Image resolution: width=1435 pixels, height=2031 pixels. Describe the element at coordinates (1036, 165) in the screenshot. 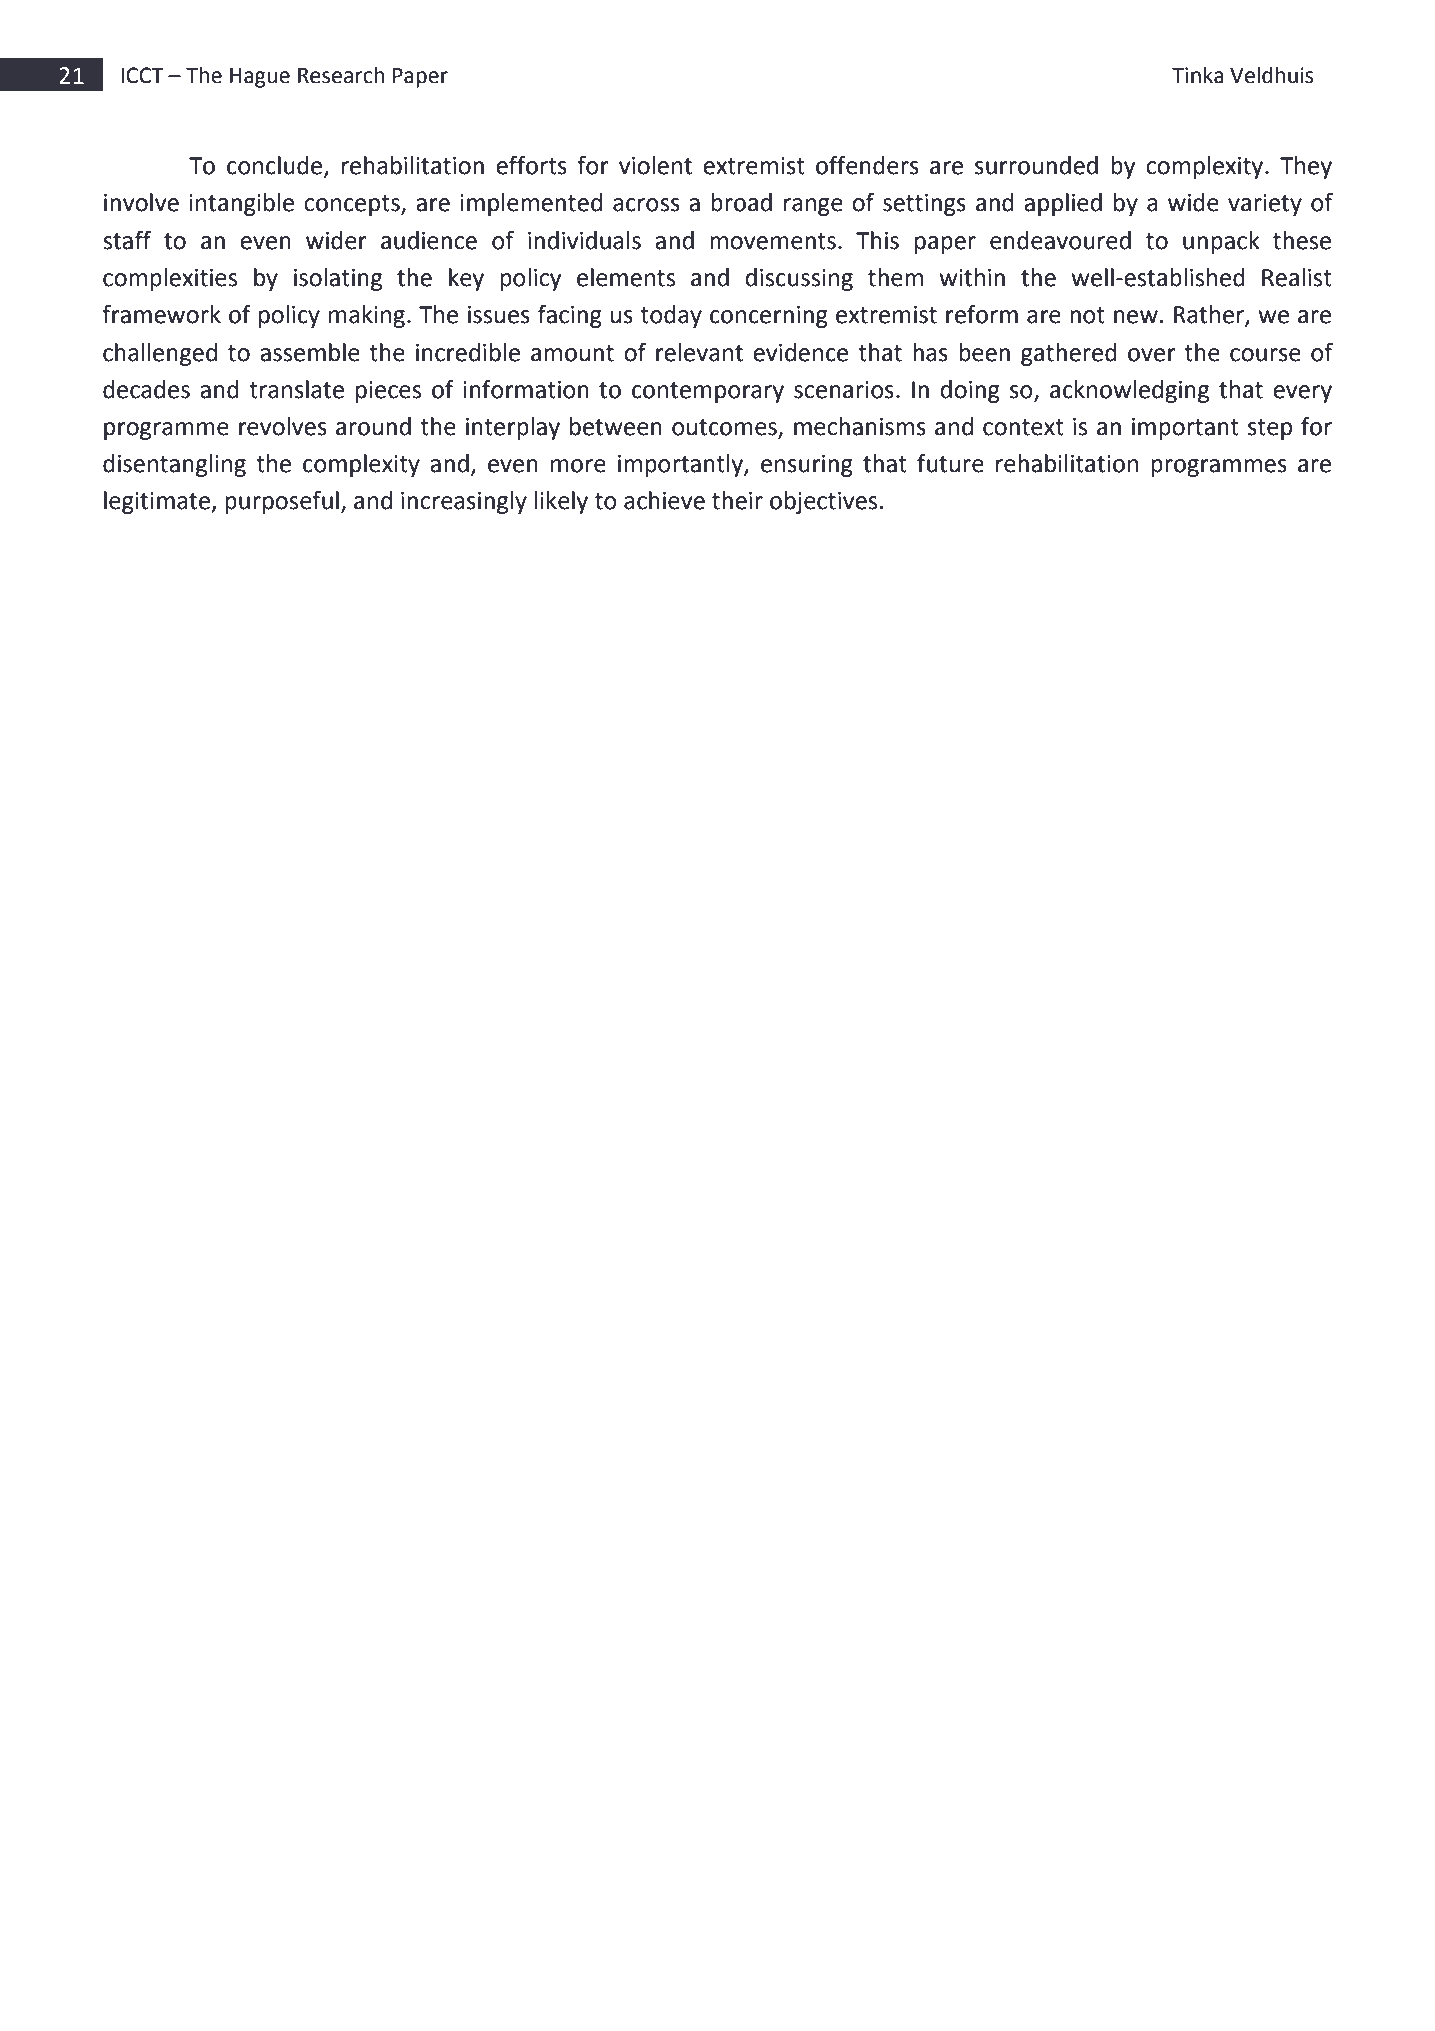

I see `surrounded` at that location.
